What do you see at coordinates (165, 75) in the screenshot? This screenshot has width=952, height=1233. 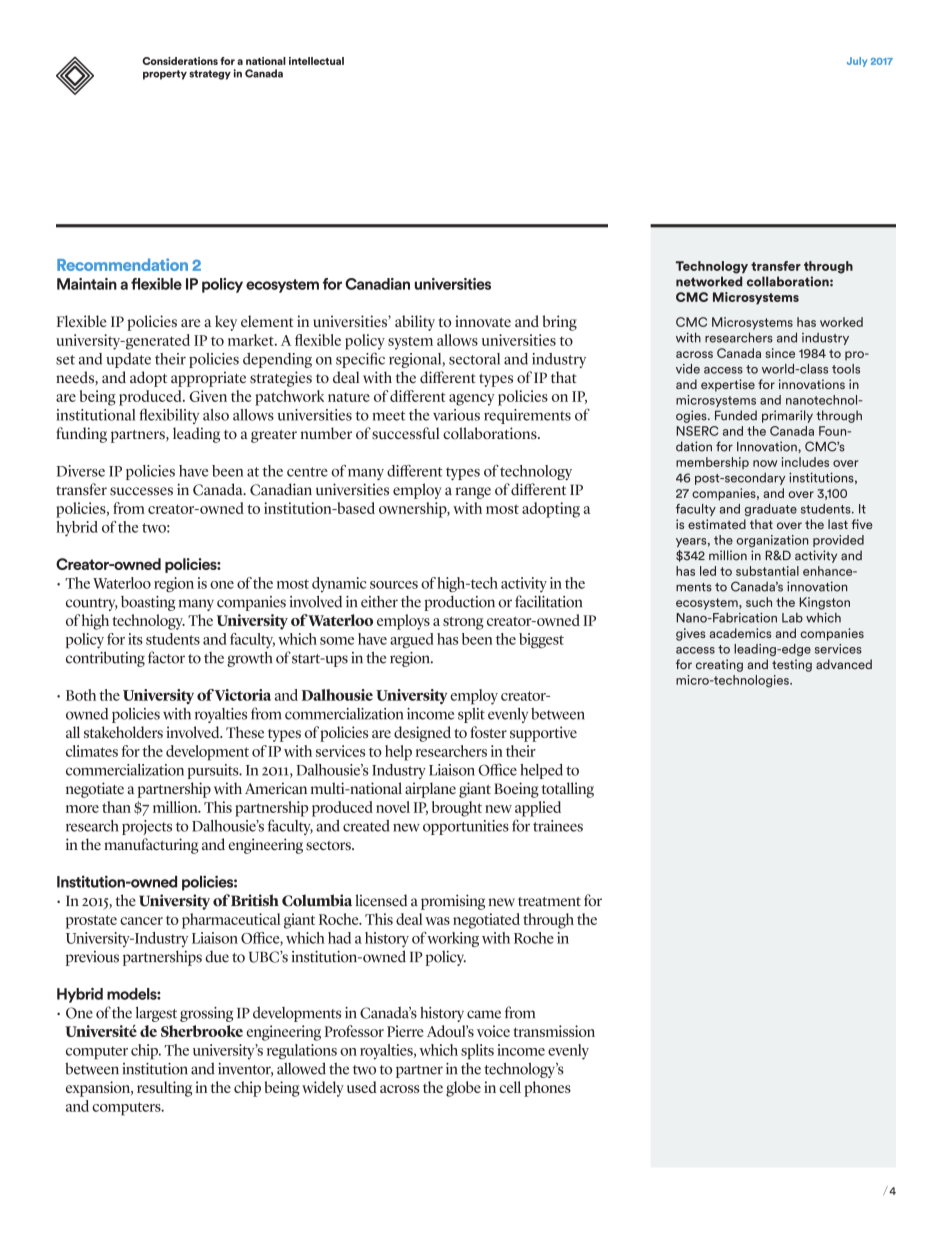 I see `property` at bounding box center [165, 75].
